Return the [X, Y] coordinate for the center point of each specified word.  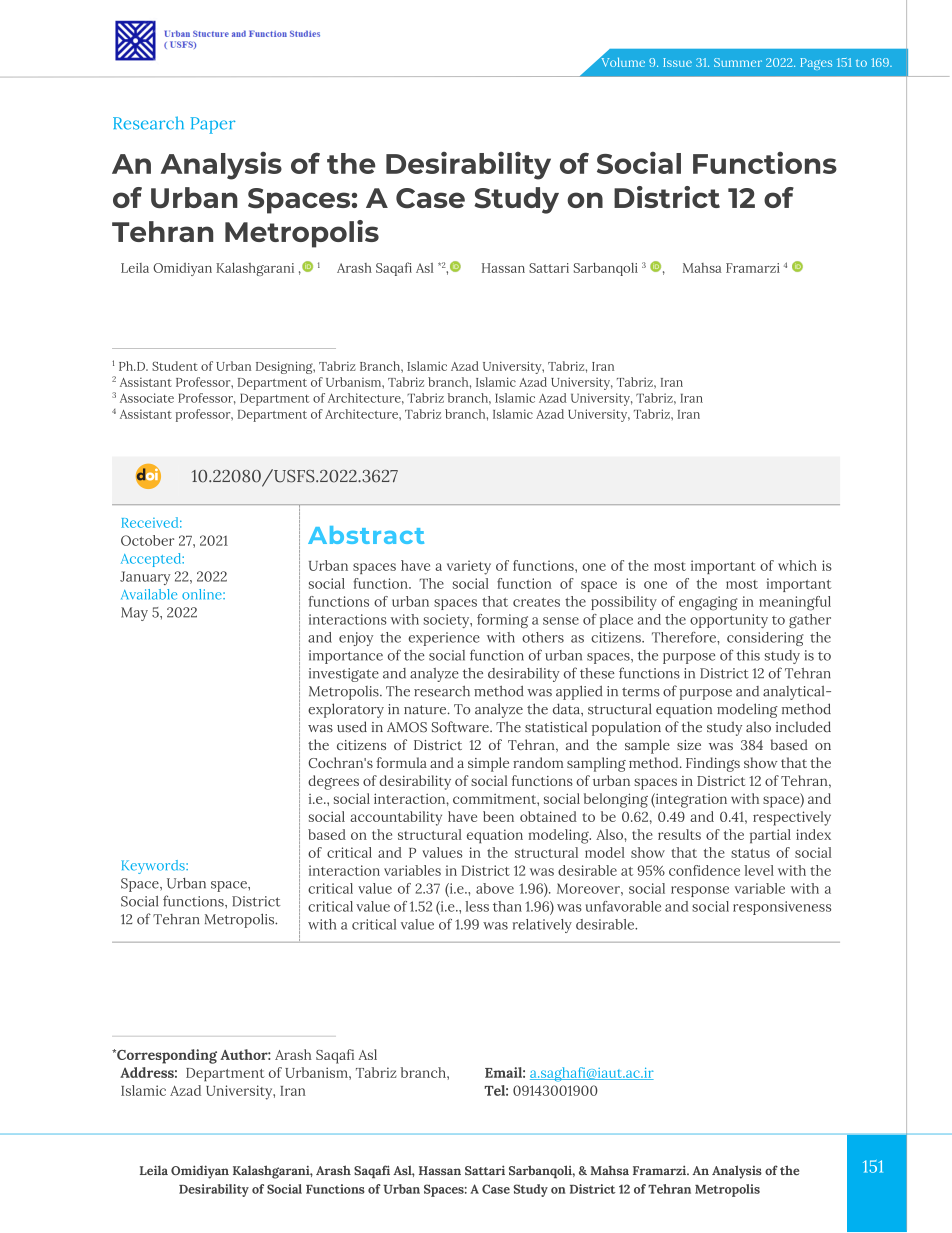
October [147, 540]
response [700, 891]
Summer [738, 62]
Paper [213, 125]
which [797, 565]
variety [469, 567]
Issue [677, 62]
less [477, 906]
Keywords [154, 867]
